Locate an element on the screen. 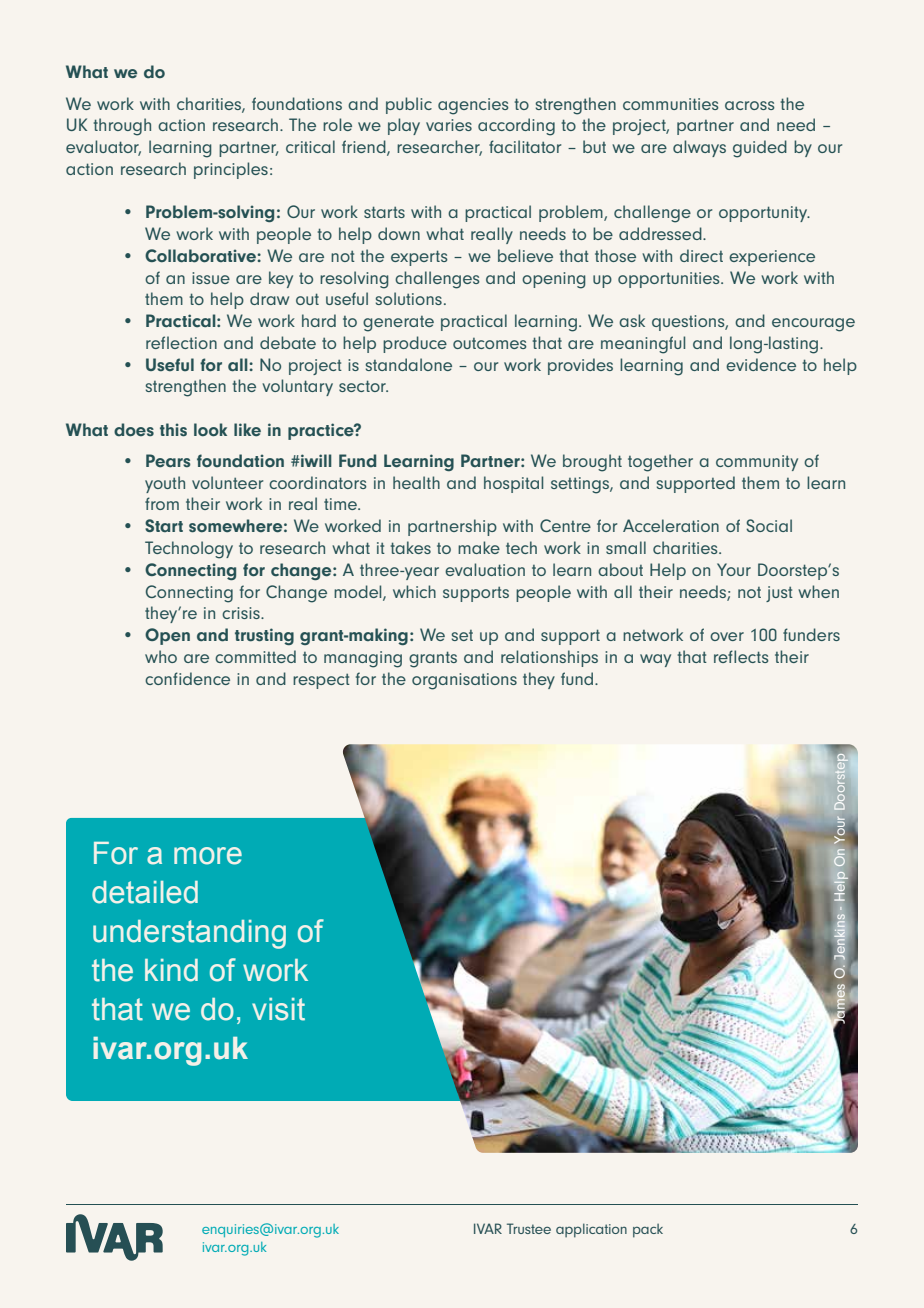  hospital is located at coordinates (513, 484).
